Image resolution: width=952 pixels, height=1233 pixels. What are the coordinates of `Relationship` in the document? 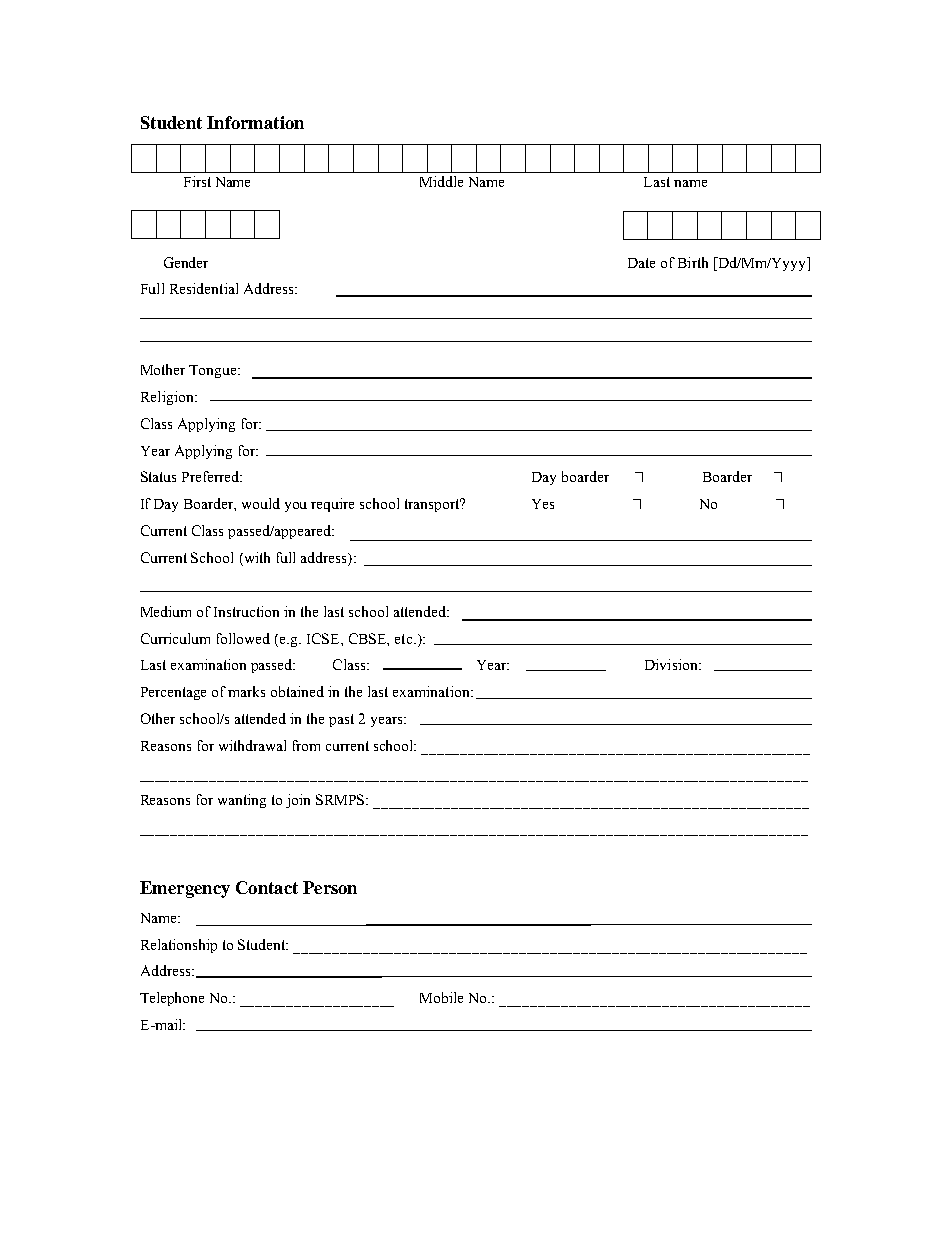 It's located at (179, 946).
